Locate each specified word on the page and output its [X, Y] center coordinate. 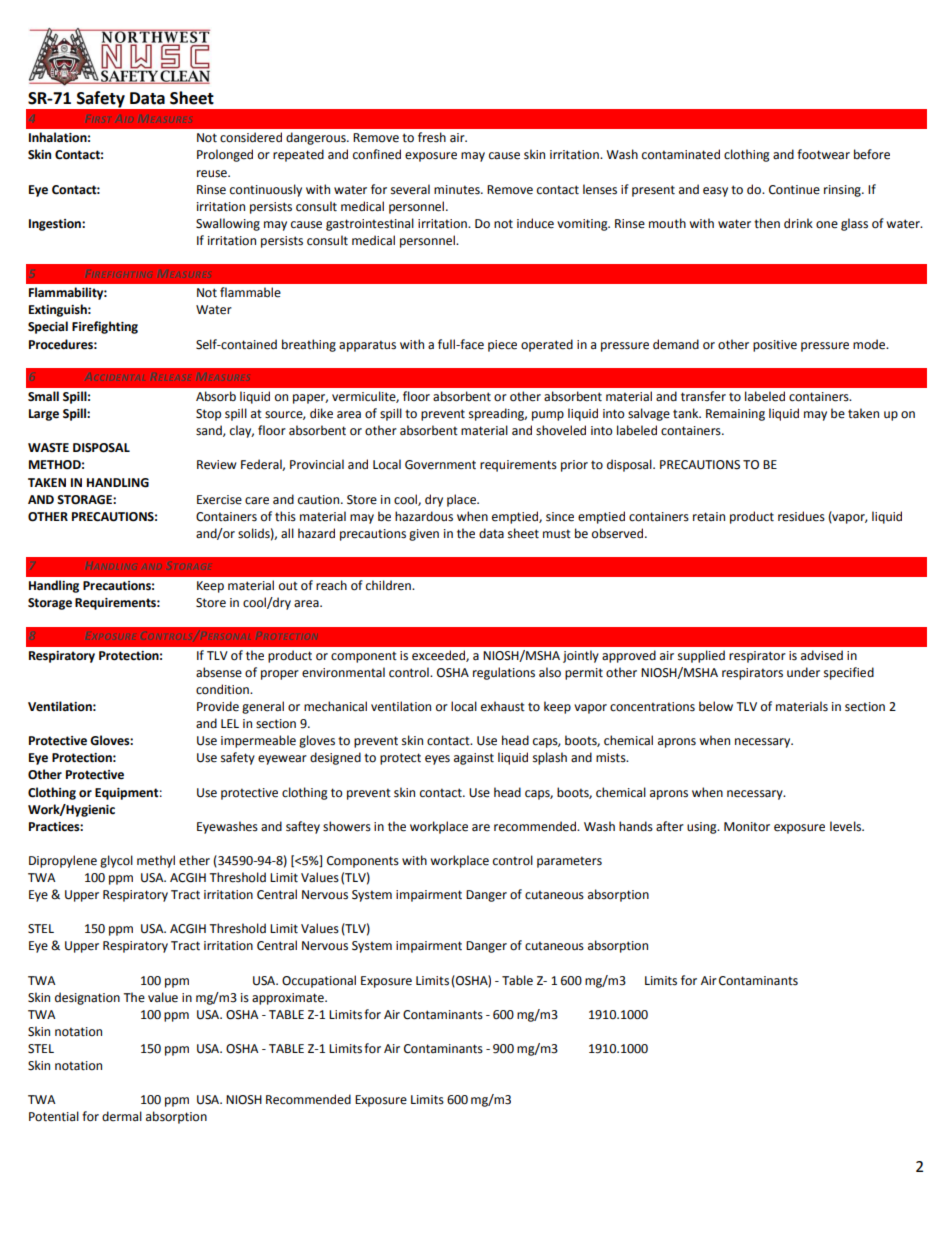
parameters [569, 862]
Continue [794, 190]
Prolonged [225, 155]
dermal [122, 1116]
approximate [289, 999]
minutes [458, 190]
